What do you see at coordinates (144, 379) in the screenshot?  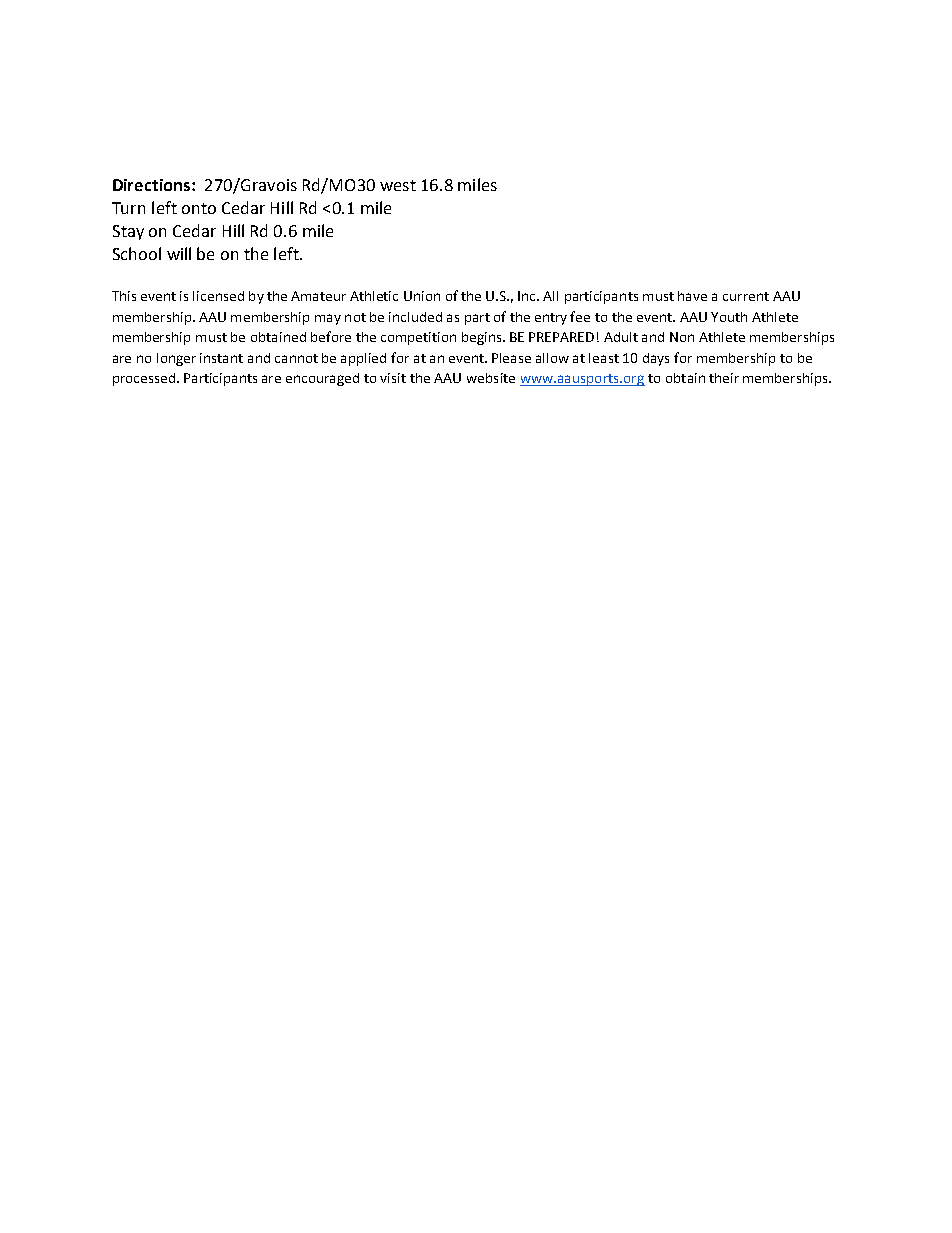 I see `processed` at bounding box center [144, 379].
